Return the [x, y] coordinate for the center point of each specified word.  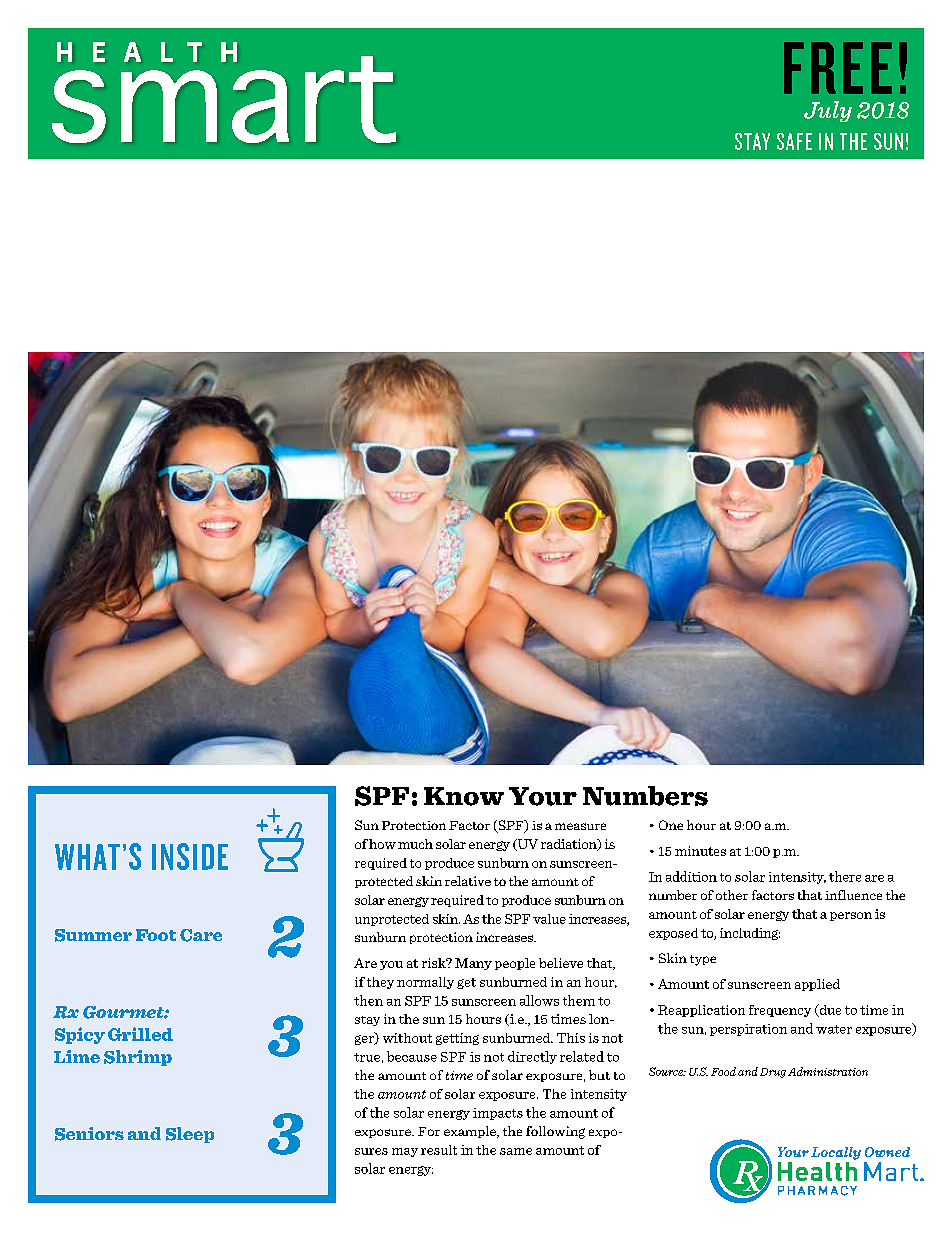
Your [543, 796]
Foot [156, 935]
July [828, 111]
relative [468, 881]
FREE [838, 68]
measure [580, 826]
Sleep [190, 1135]
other [732, 895]
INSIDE [190, 856]
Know [464, 796]
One [671, 825]
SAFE [794, 141]
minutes [700, 851]
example [471, 1132]
